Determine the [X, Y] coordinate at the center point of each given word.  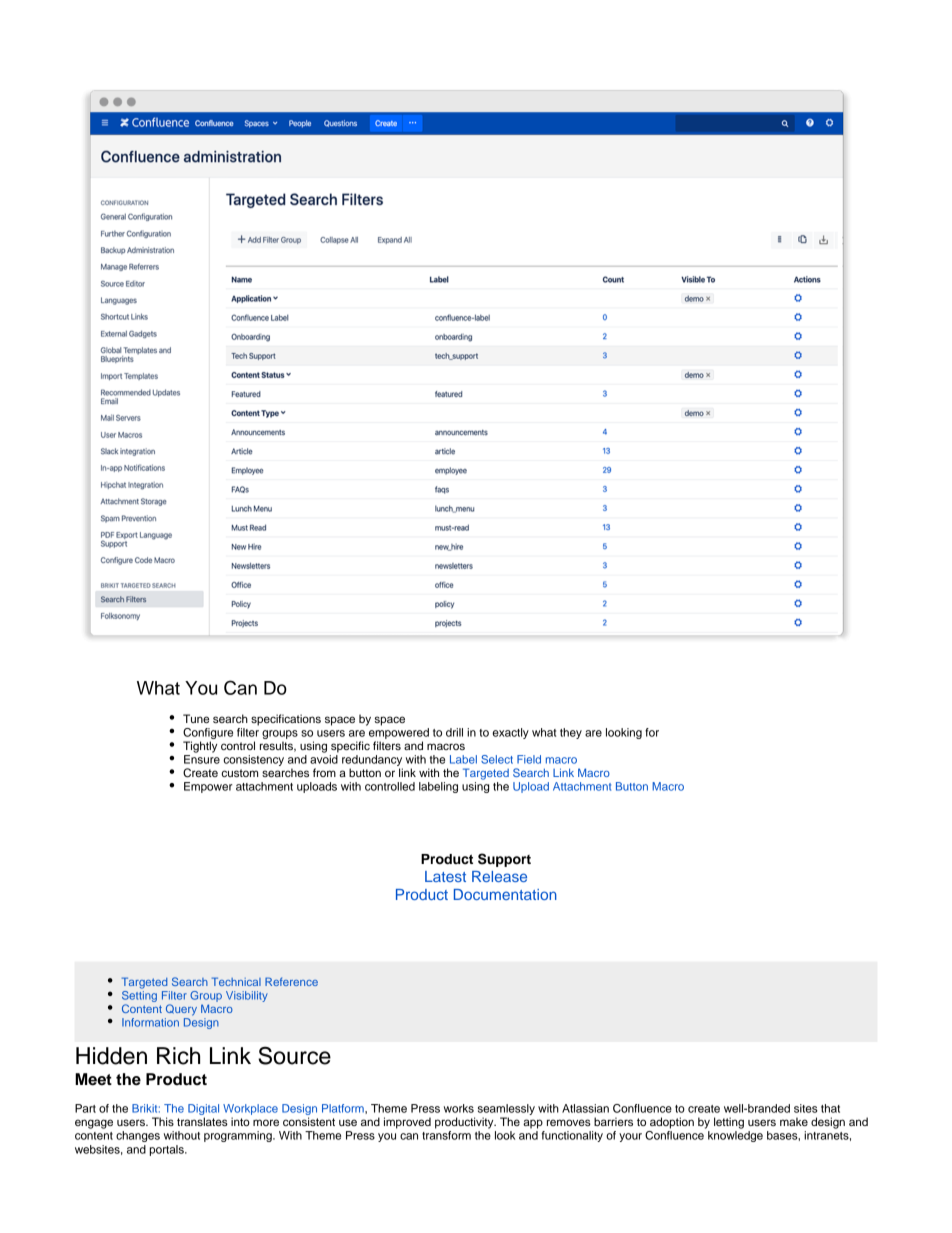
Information [150, 1022]
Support [504, 860]
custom [240, 773]
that [830, 1108]
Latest [445, 876]
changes [138, 1136]
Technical [236, 981]
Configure [208, 733]
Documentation [505, 894]
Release [499, 876]
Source [294, 1055]
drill [454, 732]
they [571, 733]
